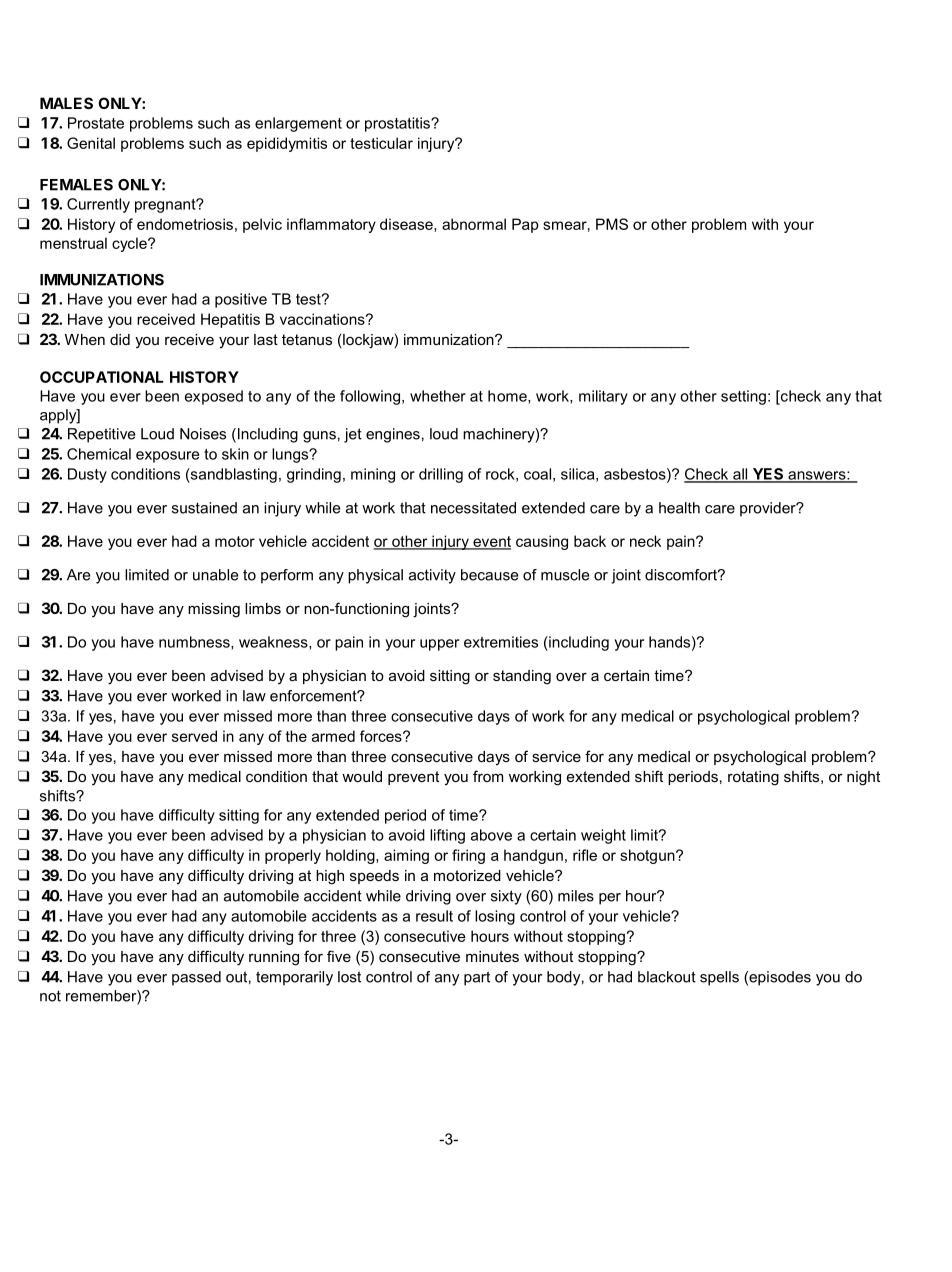 The width and height of the image is (952, 1272). Describe the element at coordinates (522, 677) in the image. I see `standing` at that location.
